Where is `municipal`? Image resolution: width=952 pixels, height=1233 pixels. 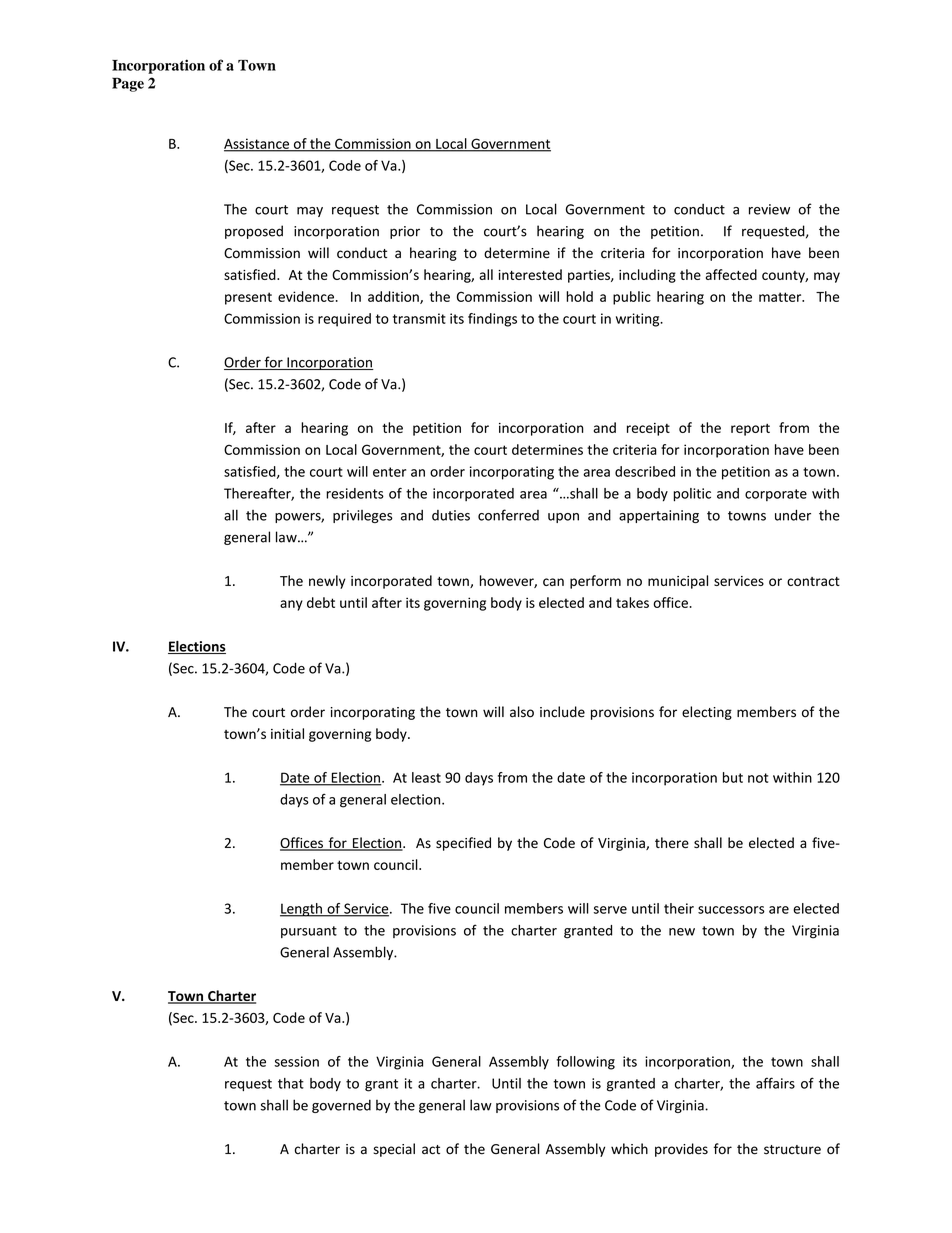
municipal is located at coordinates (678, 582).
